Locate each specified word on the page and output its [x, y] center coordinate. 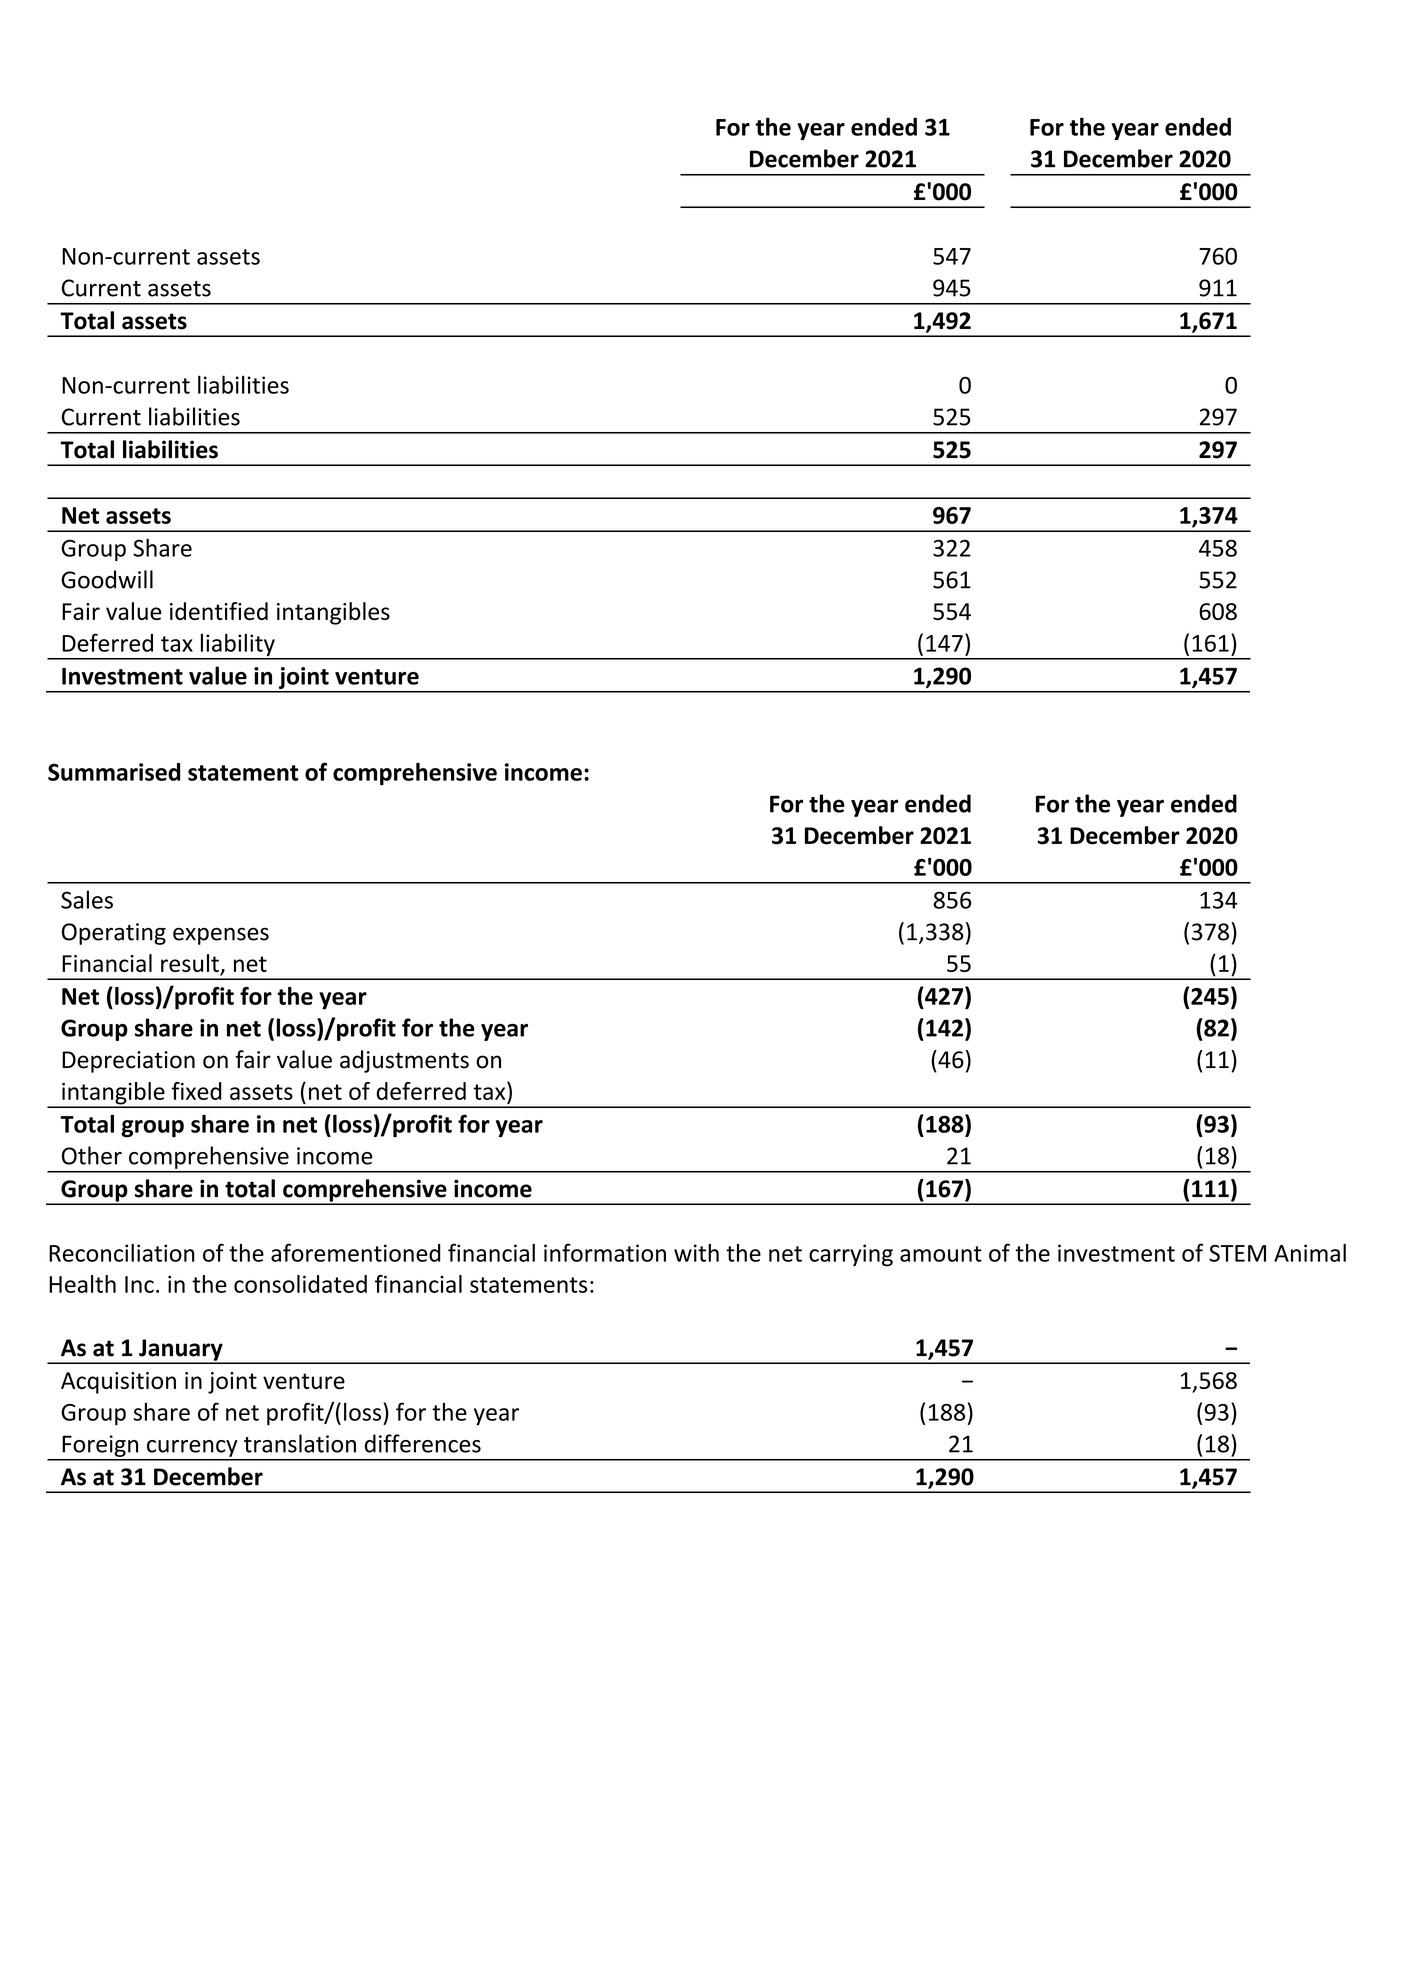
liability [237, 646]
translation [300, 1443]
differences [423, 1443]
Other [92, 1155]
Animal [1310, 1253]
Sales [87, 899]
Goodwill [107, 579]
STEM [1237, 1253]
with [696, 1253]
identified [219, 611]
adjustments [404, 1061]
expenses [221, 936]
